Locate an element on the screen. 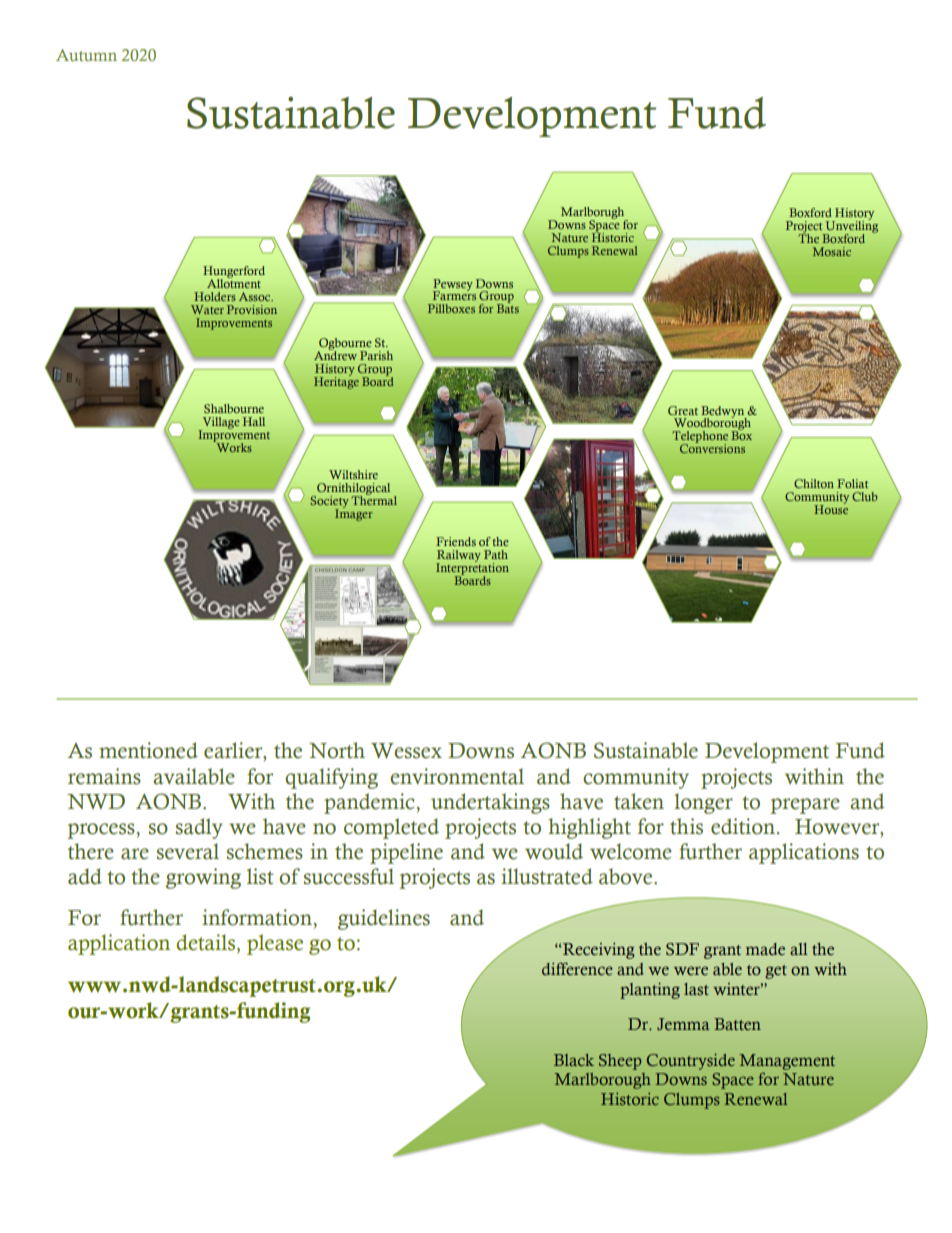 The width and height of the screenshot is (952, 1233). Unveiling is located at coordinates (851, 227).
